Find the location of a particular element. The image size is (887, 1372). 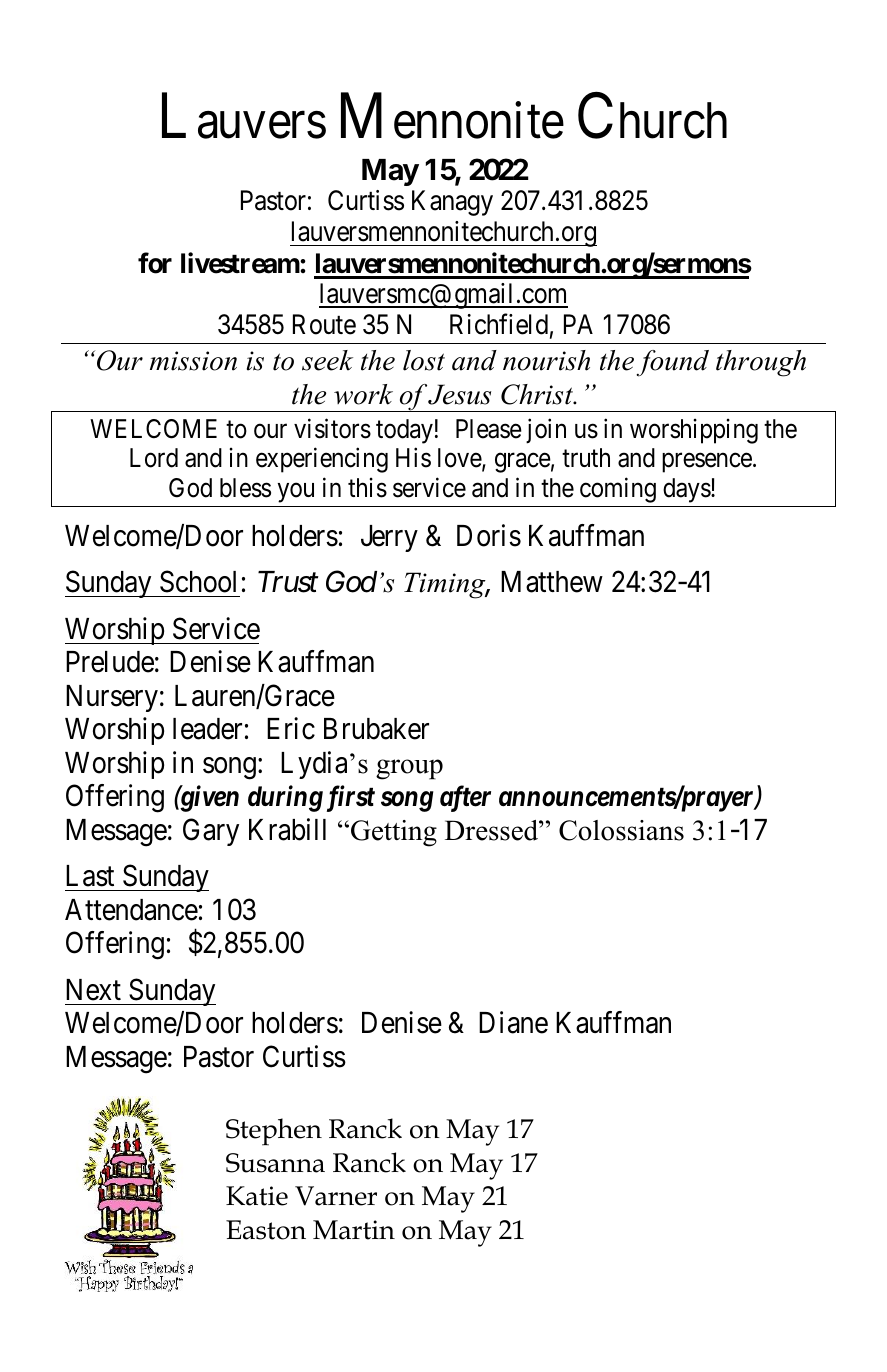

leader is located at coordinates (207, 729).
